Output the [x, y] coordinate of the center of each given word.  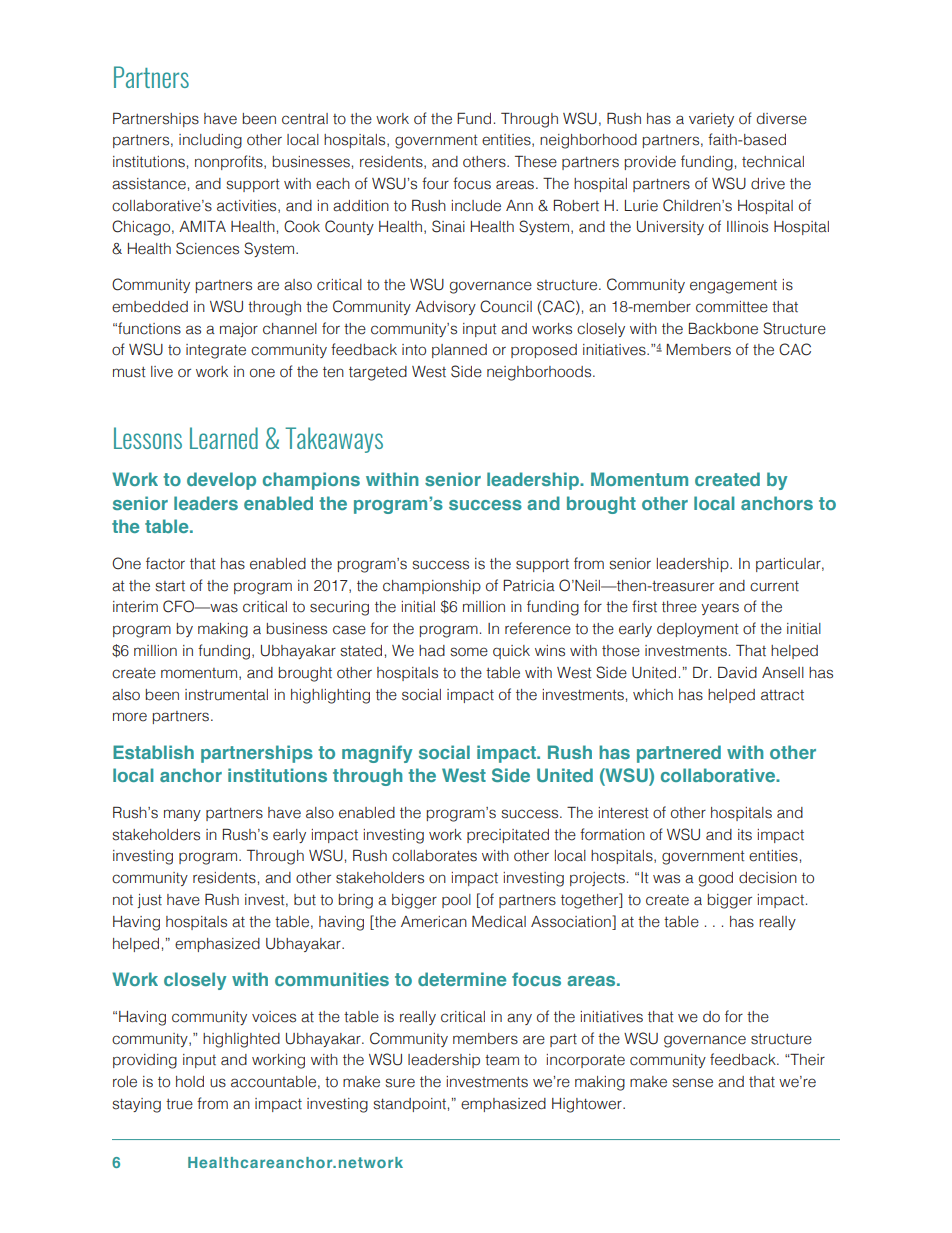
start [170, 586]
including [210, 141]
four [435, 183]
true [179, 1104]
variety [711, 120]
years [720, 609]
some [469, 652]
